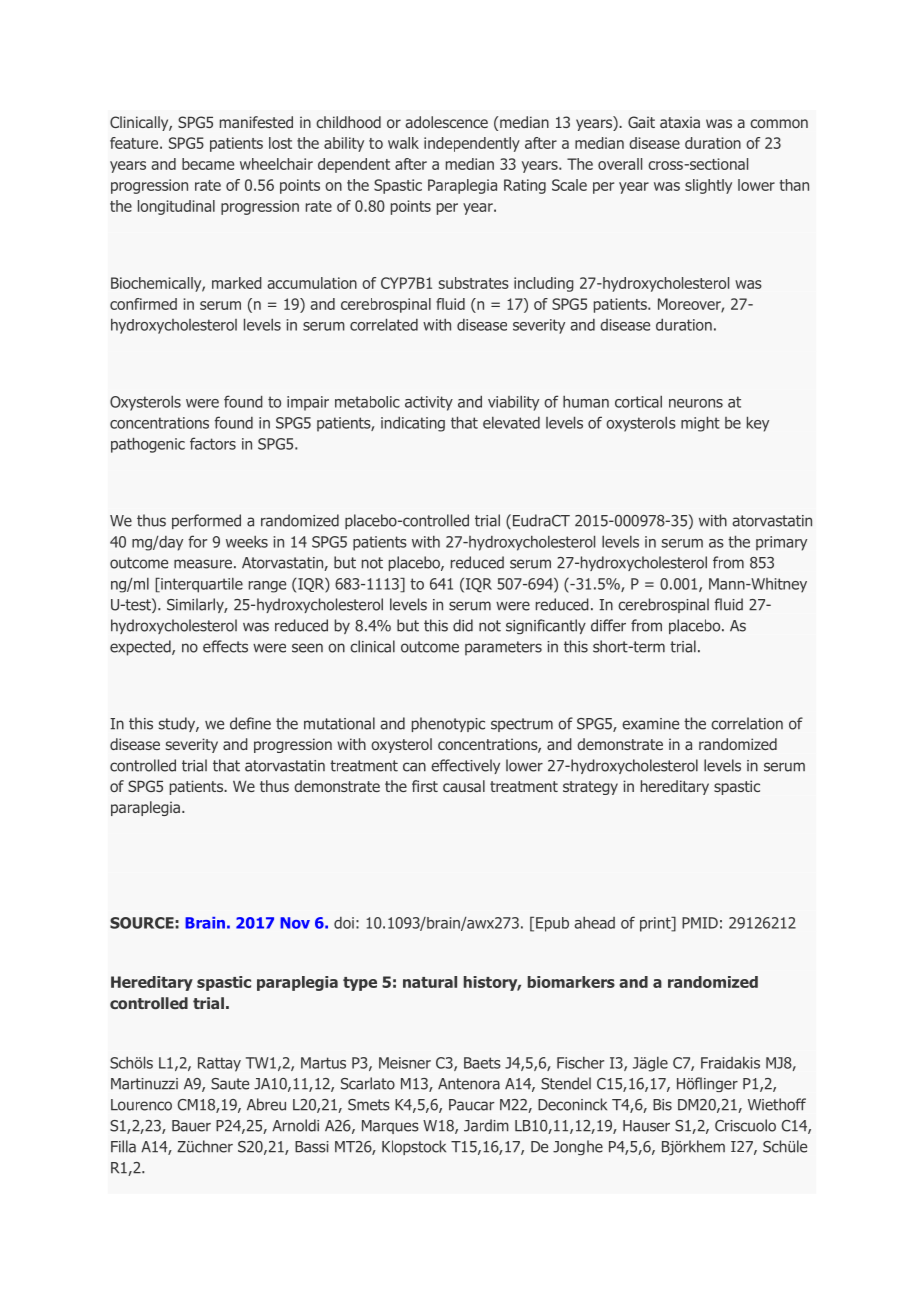 This document has width=924, height=1308. I want to click on phenotypic, so click(448, 724).
